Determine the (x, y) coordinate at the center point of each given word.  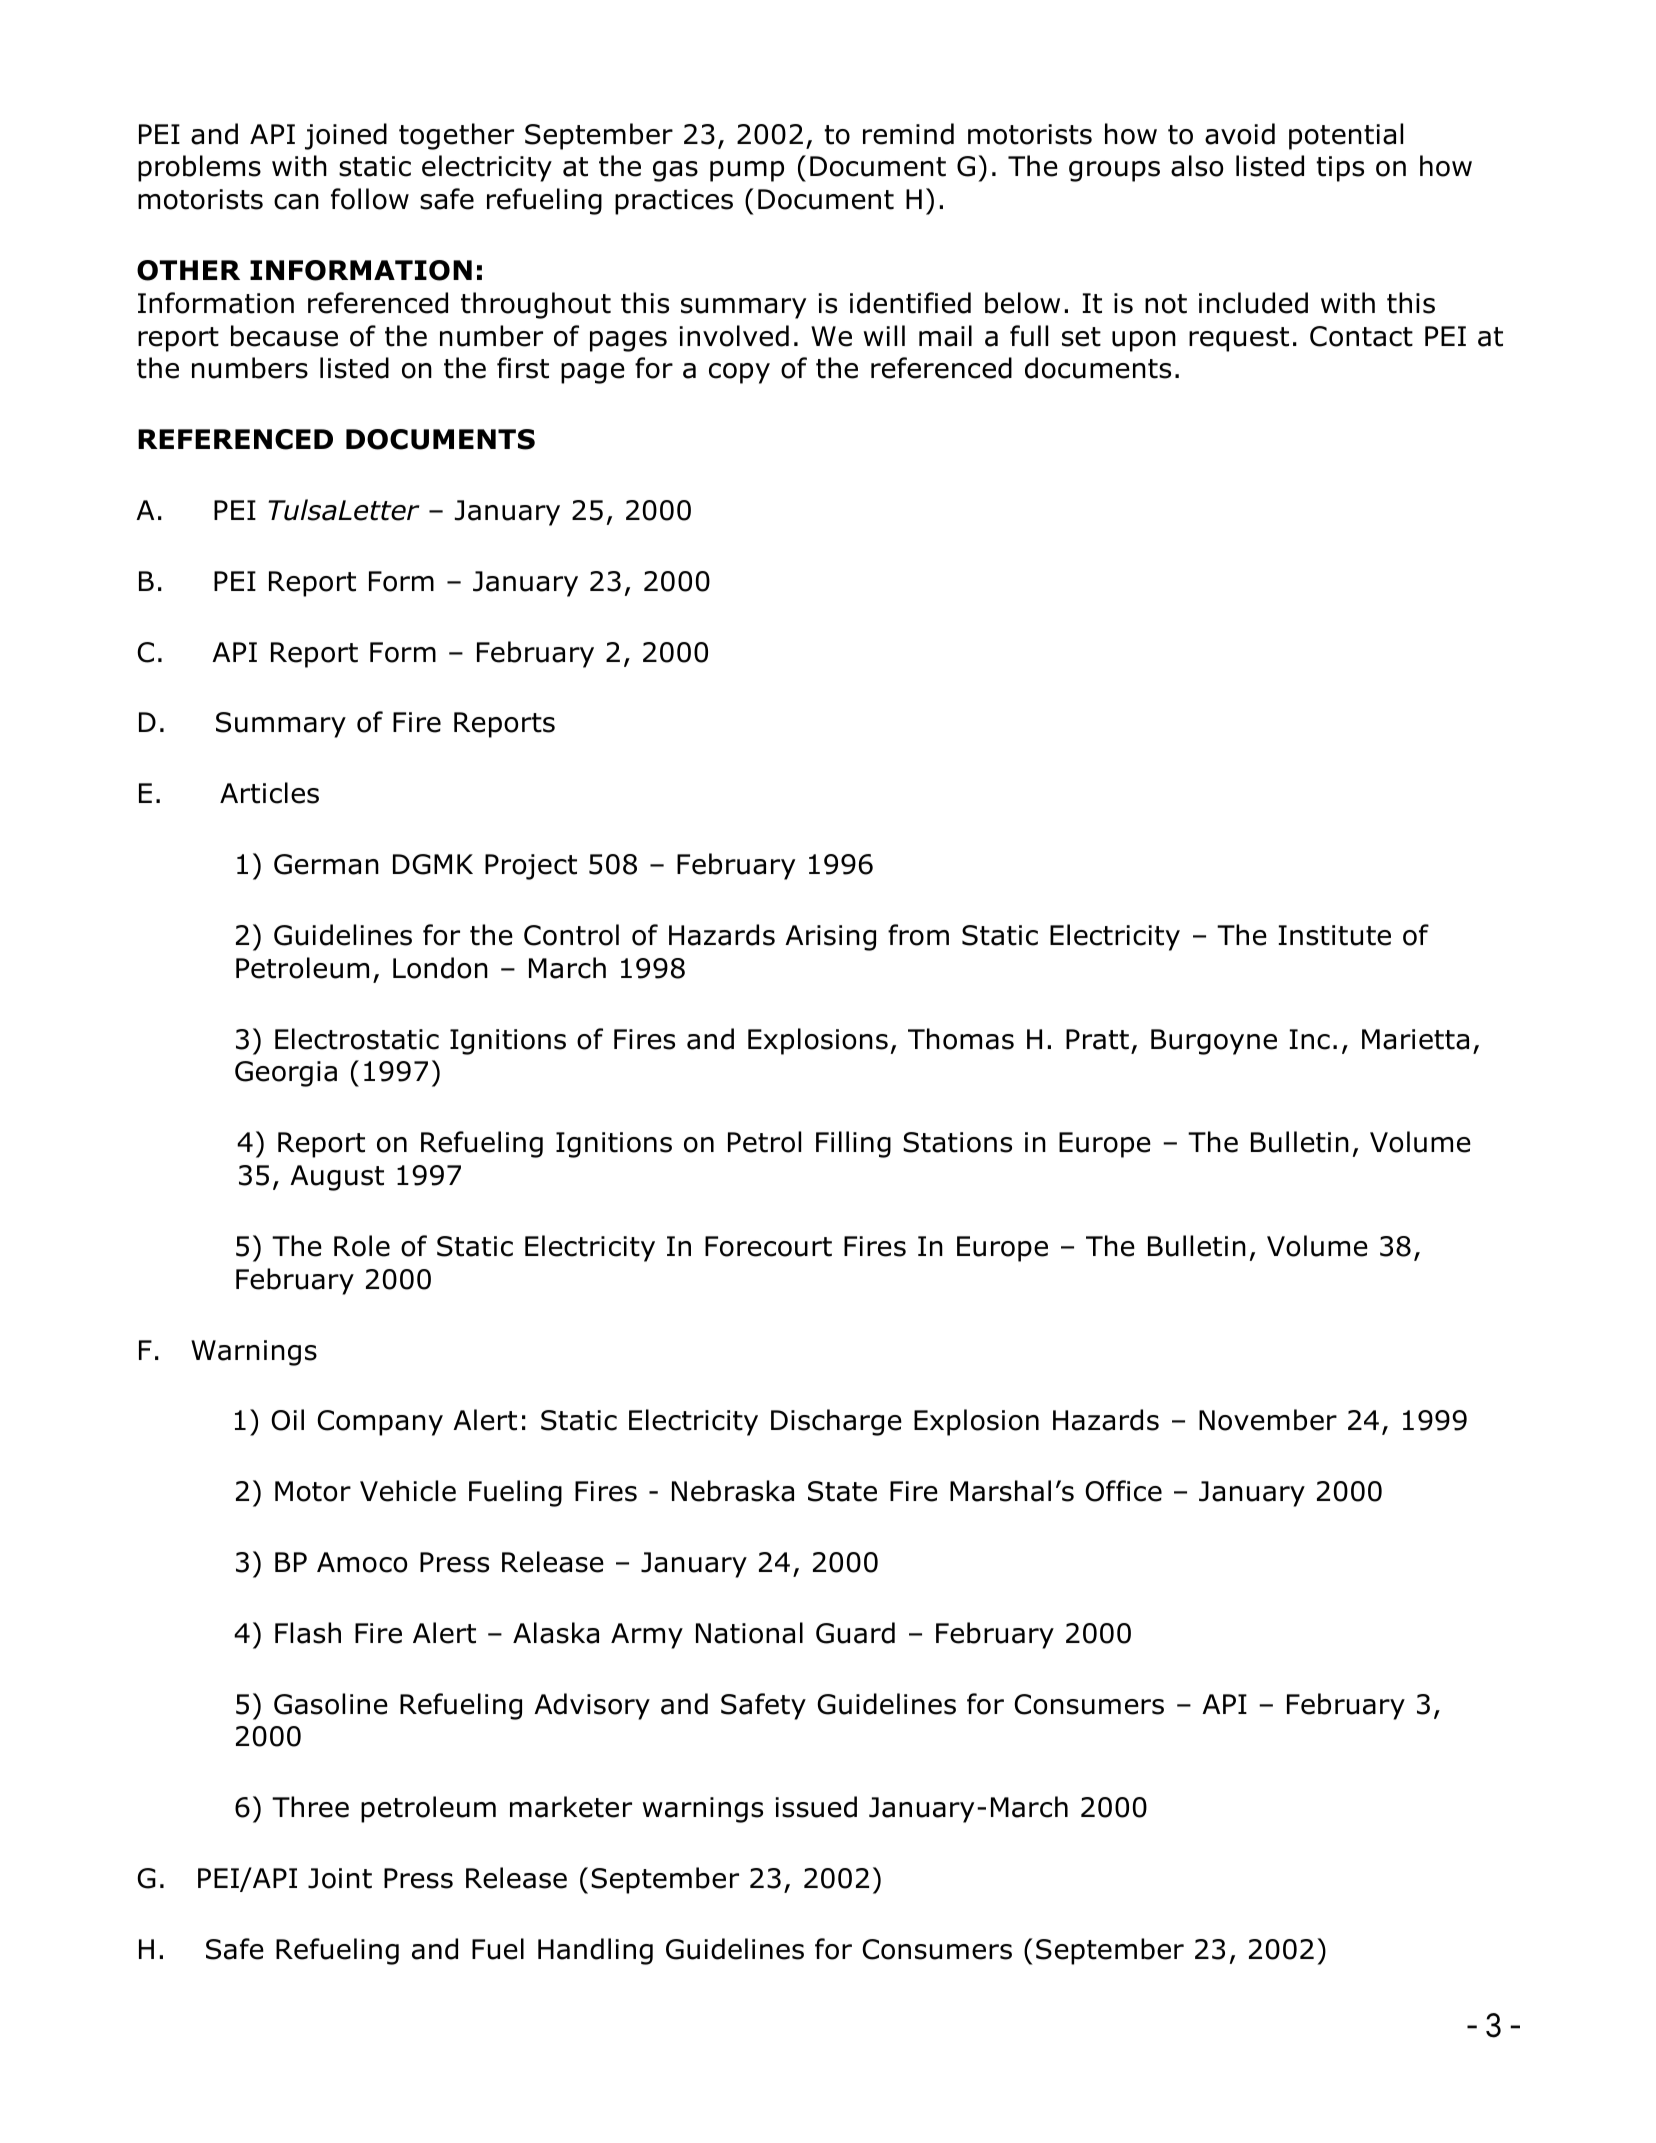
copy (739, 373)
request (1239, 339)
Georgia (286, 1074)
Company (380, 1423)
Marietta (1415, 1039)
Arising (830, 938)
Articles (269, 793)
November (1268, 1420)
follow (370, 199)
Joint (340, 1878)
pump (747, 171)
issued (816, 1807)
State (842, 1491)
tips (1340, 169)
